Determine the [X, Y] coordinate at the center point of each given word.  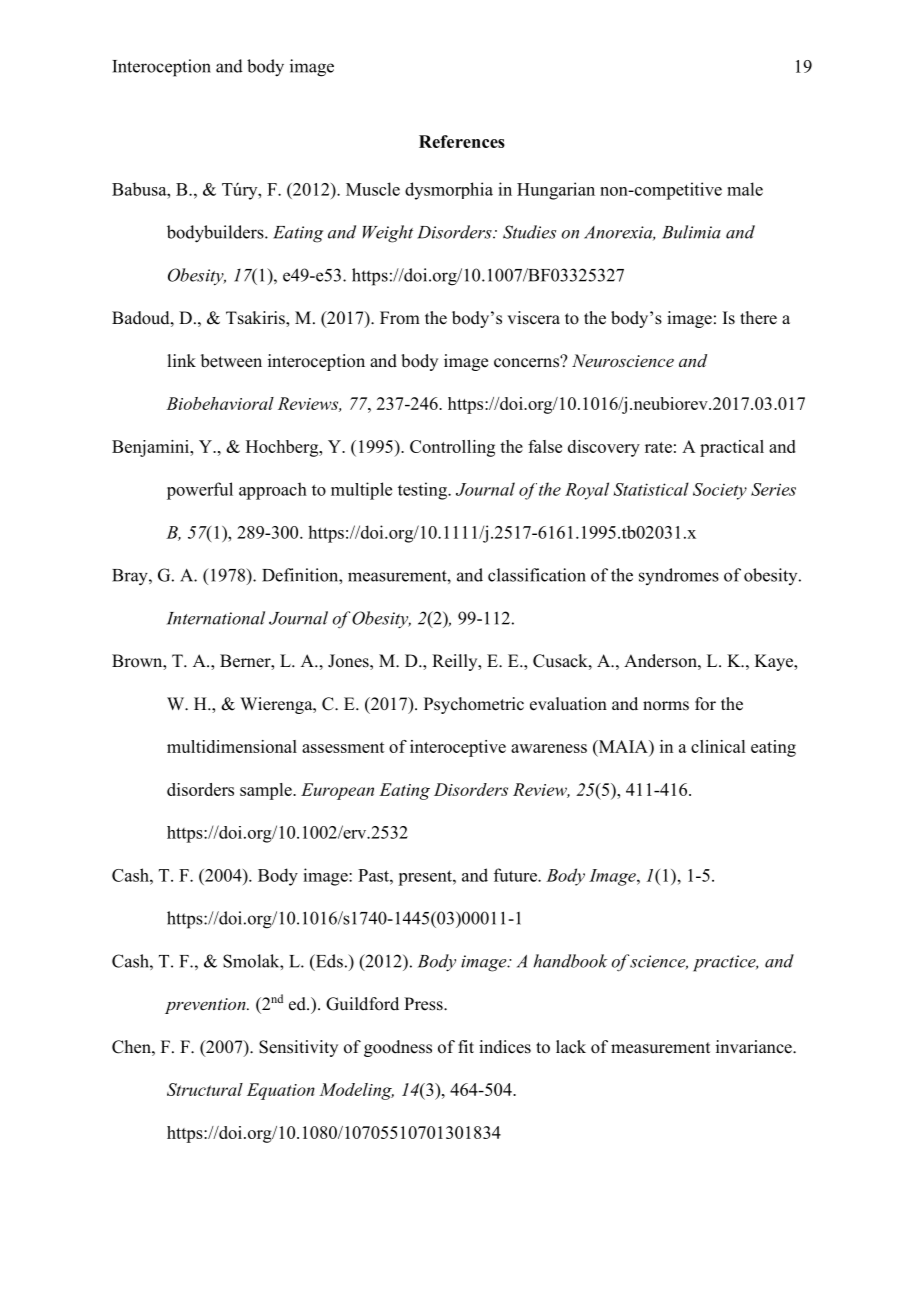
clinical [718, 746]
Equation [281, 1091]
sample [267, 791]
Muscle [373, 189]
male [745, 189]
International [215, 618]
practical [732, 448]
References [462, 141]
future [516, 875]
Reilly [456, 662]
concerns [527, 362]
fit [466, 1046]
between [231, 361]
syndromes [679, 576]
